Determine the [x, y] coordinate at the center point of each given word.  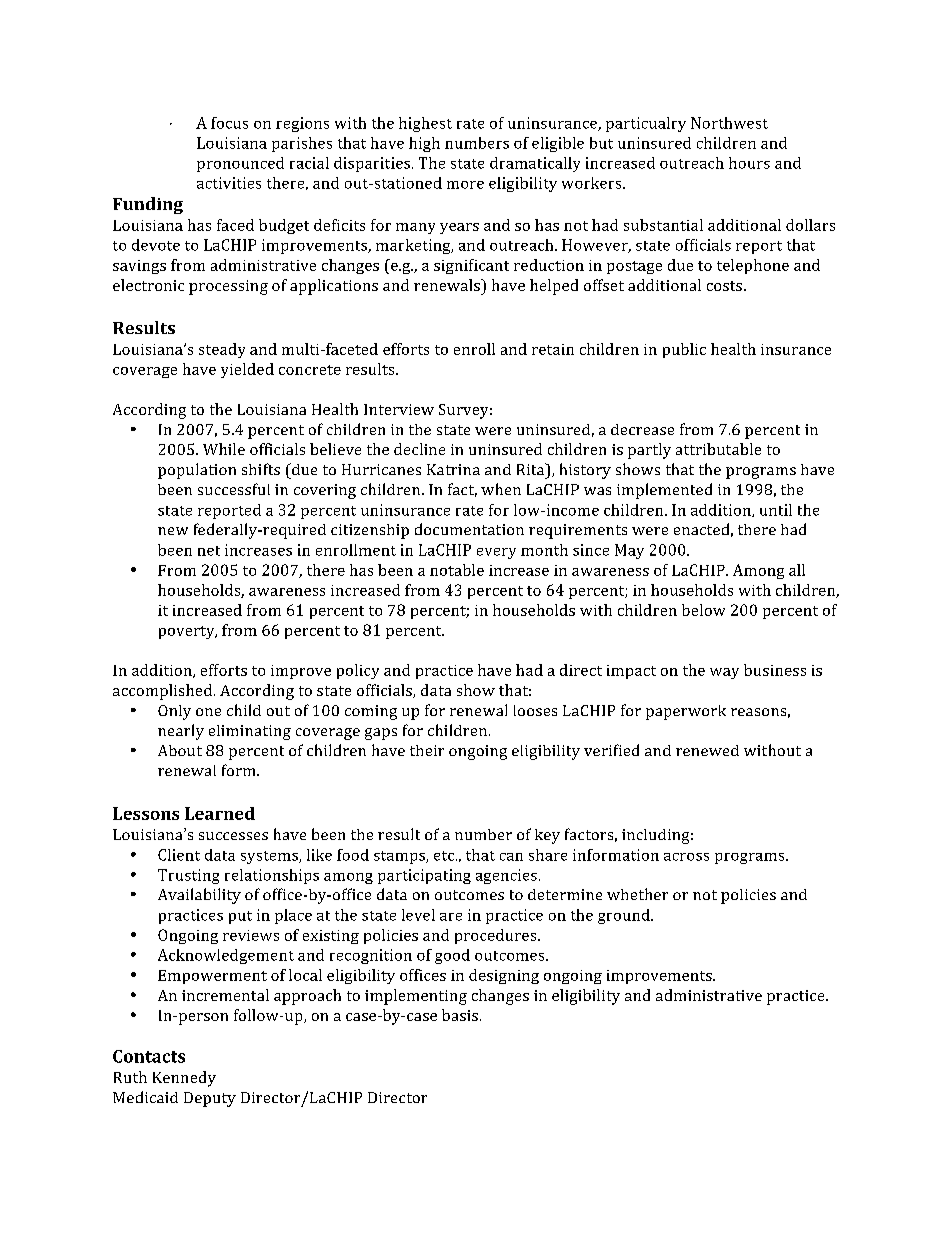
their [427, 750]
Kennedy [184, 1079]
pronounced [240, 164]
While [224, 449]
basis [460, 1015]
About [180, 750]
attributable [718, 449]
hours [749, 163]
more [465, 185]
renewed [707, 750]
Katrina [453, 469]
